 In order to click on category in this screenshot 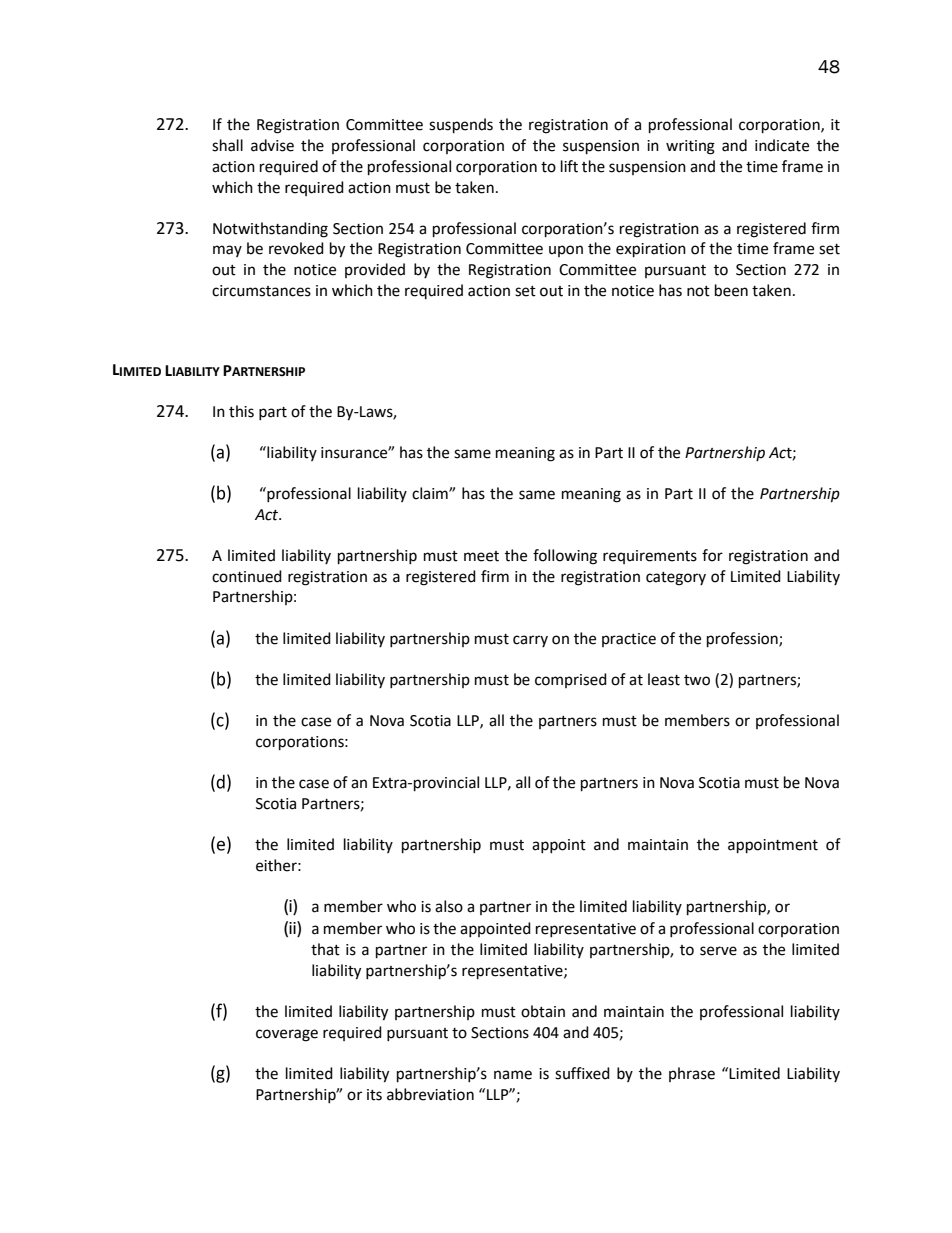, I will do `click(676, 579)`.
